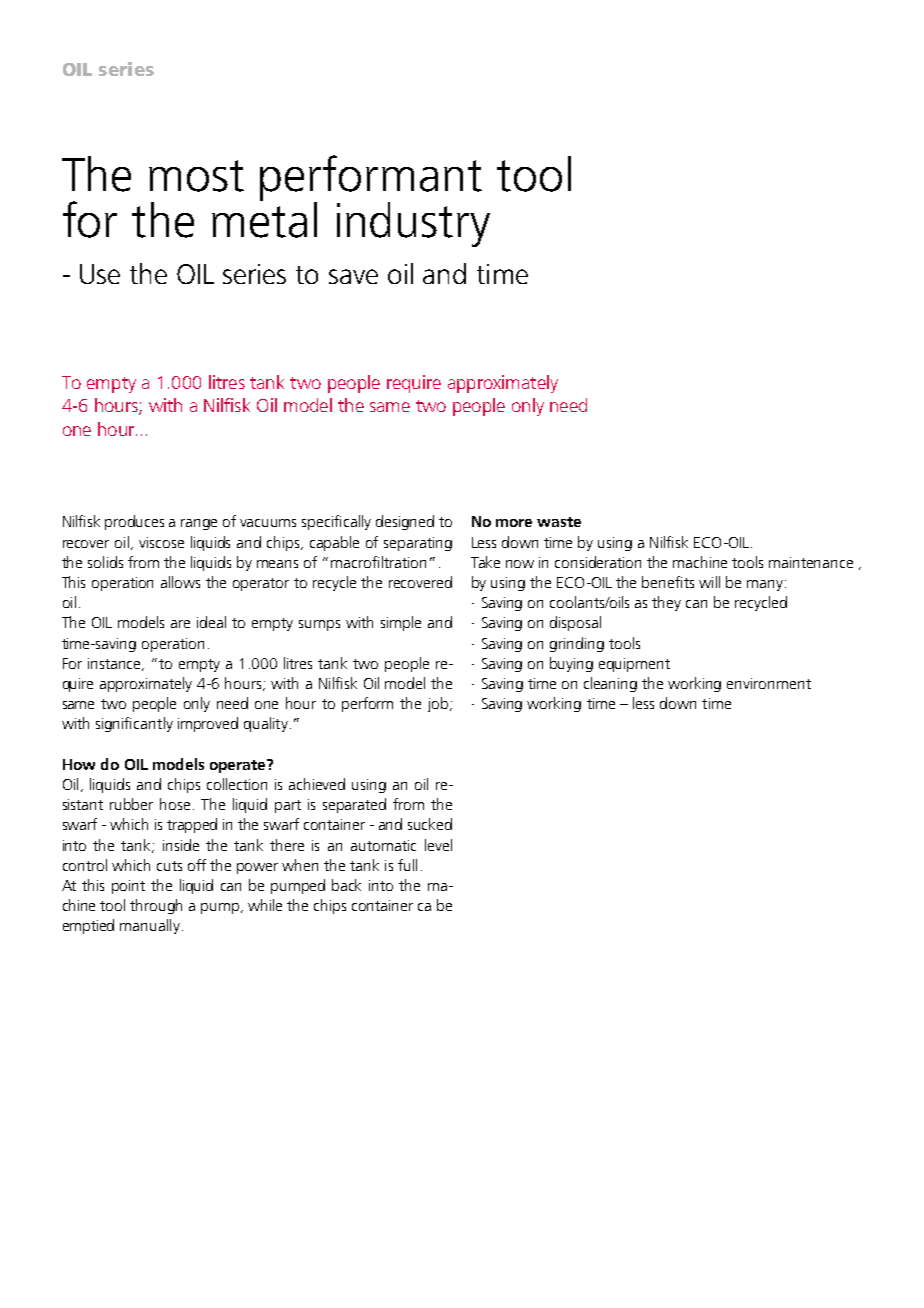 This screenshot has width=924, height=1308. I want to click on save, so click(353, 276).
